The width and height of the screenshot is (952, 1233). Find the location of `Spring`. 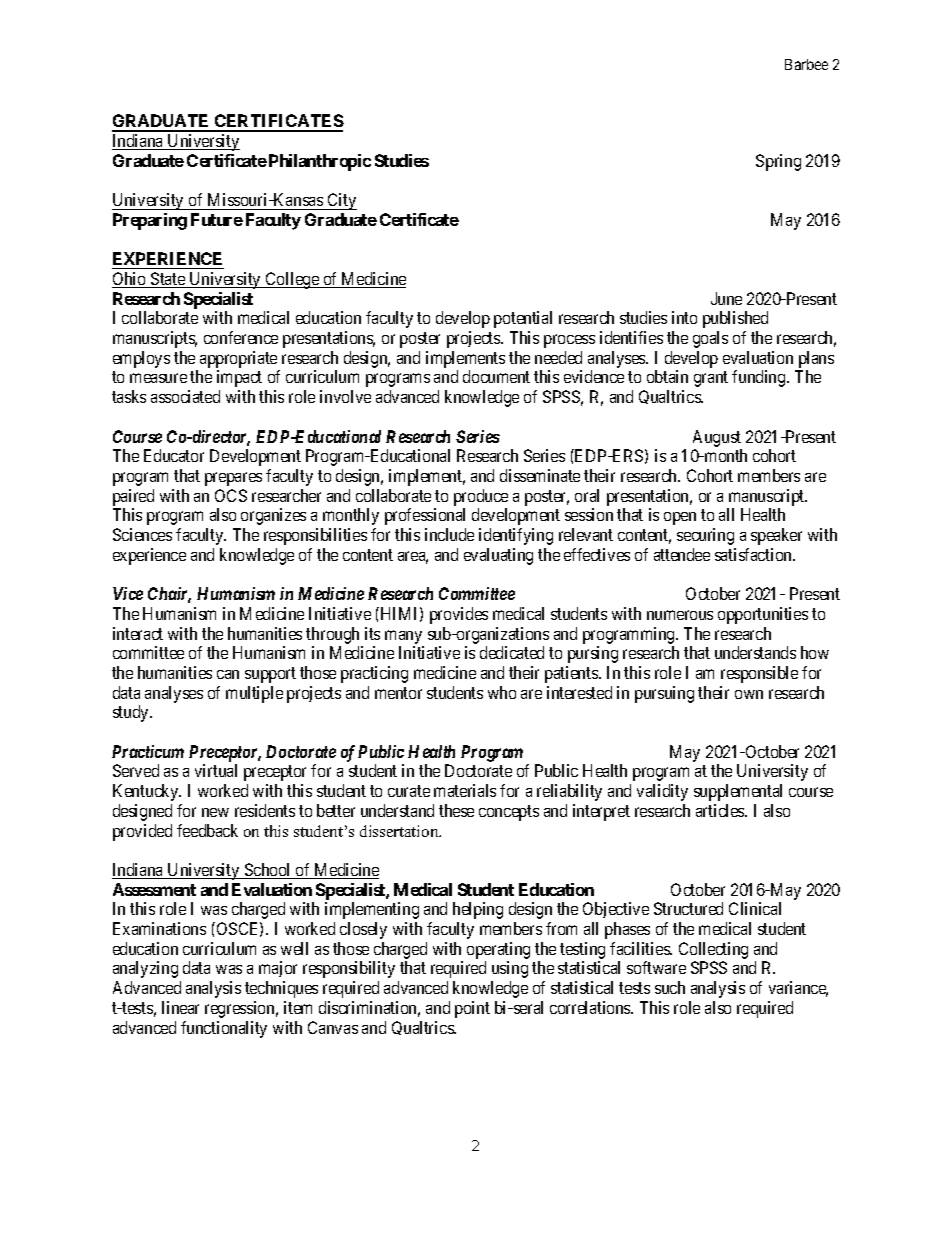

Spring is located at coordinates (778, 162).
